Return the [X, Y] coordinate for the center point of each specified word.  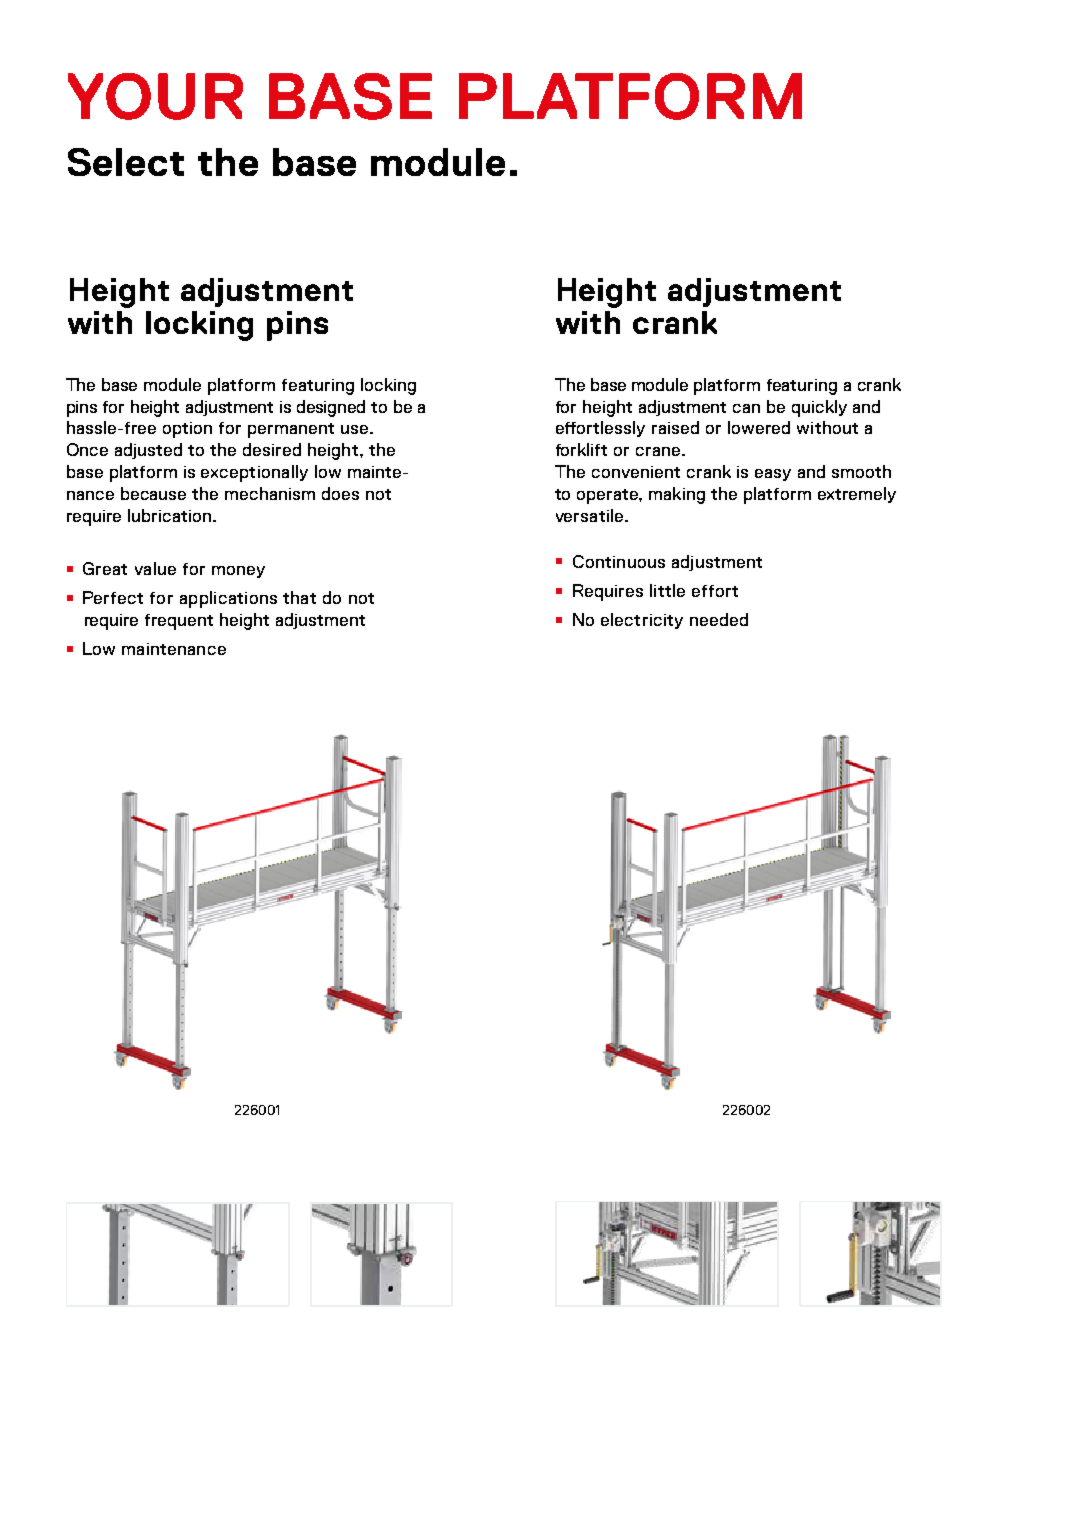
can [746, 408]
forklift [581, 449]
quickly [819, 408]
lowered [759, 427]
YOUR [155, 96]
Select [126, 162]
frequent [179, 622]
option [187, 430]
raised [675, 427]
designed [331, 408]
